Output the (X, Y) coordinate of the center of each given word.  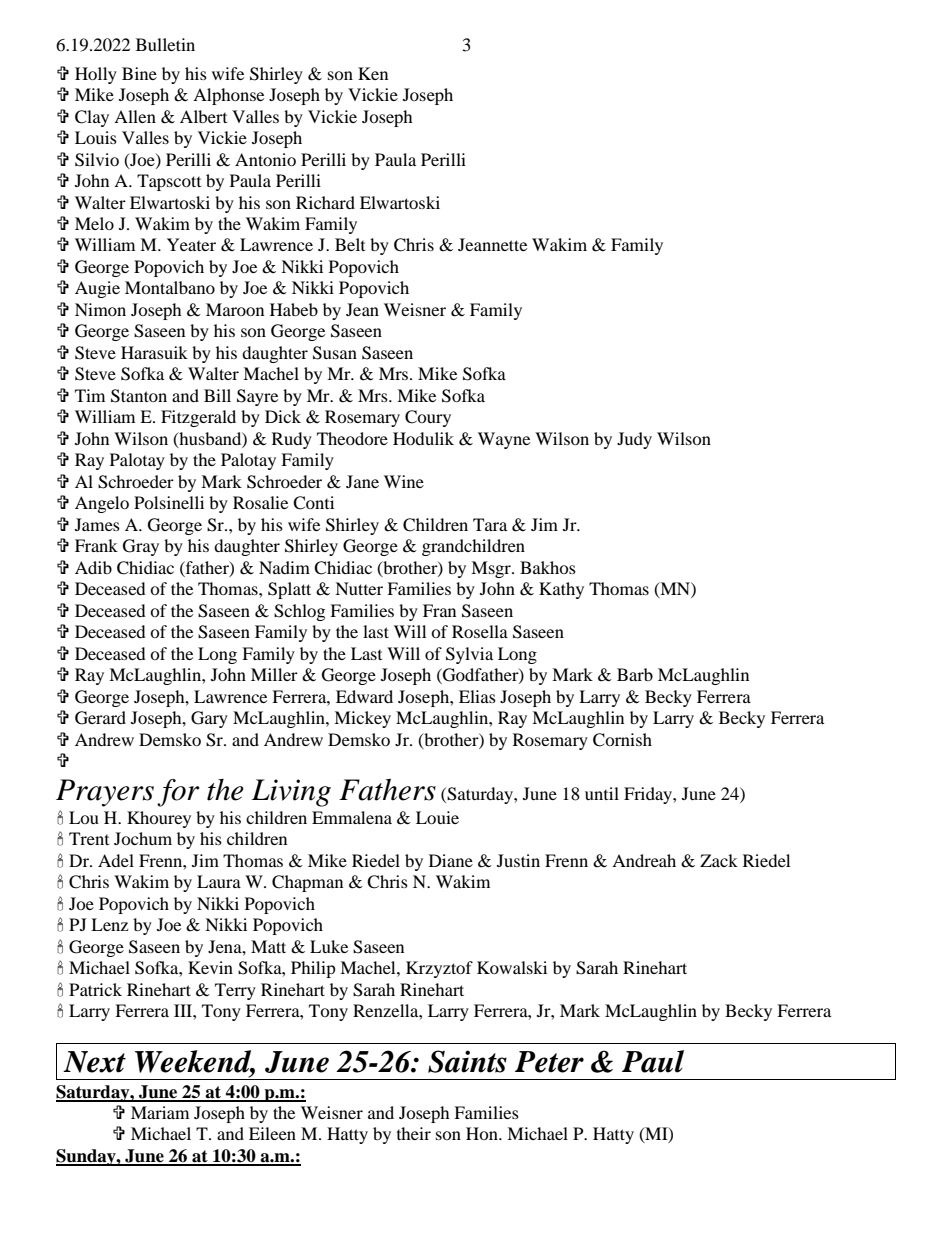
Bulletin (165, 44)
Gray (141, 547)
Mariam (160, 1112)
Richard (325, 202)
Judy (634, 440)
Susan (335, 353)
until (602, 793)
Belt (350, 244)
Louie (437, 817)
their (414, 1133)
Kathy (561, 590)
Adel (116, 860)
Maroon (235, 309)
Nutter (359, 588)
